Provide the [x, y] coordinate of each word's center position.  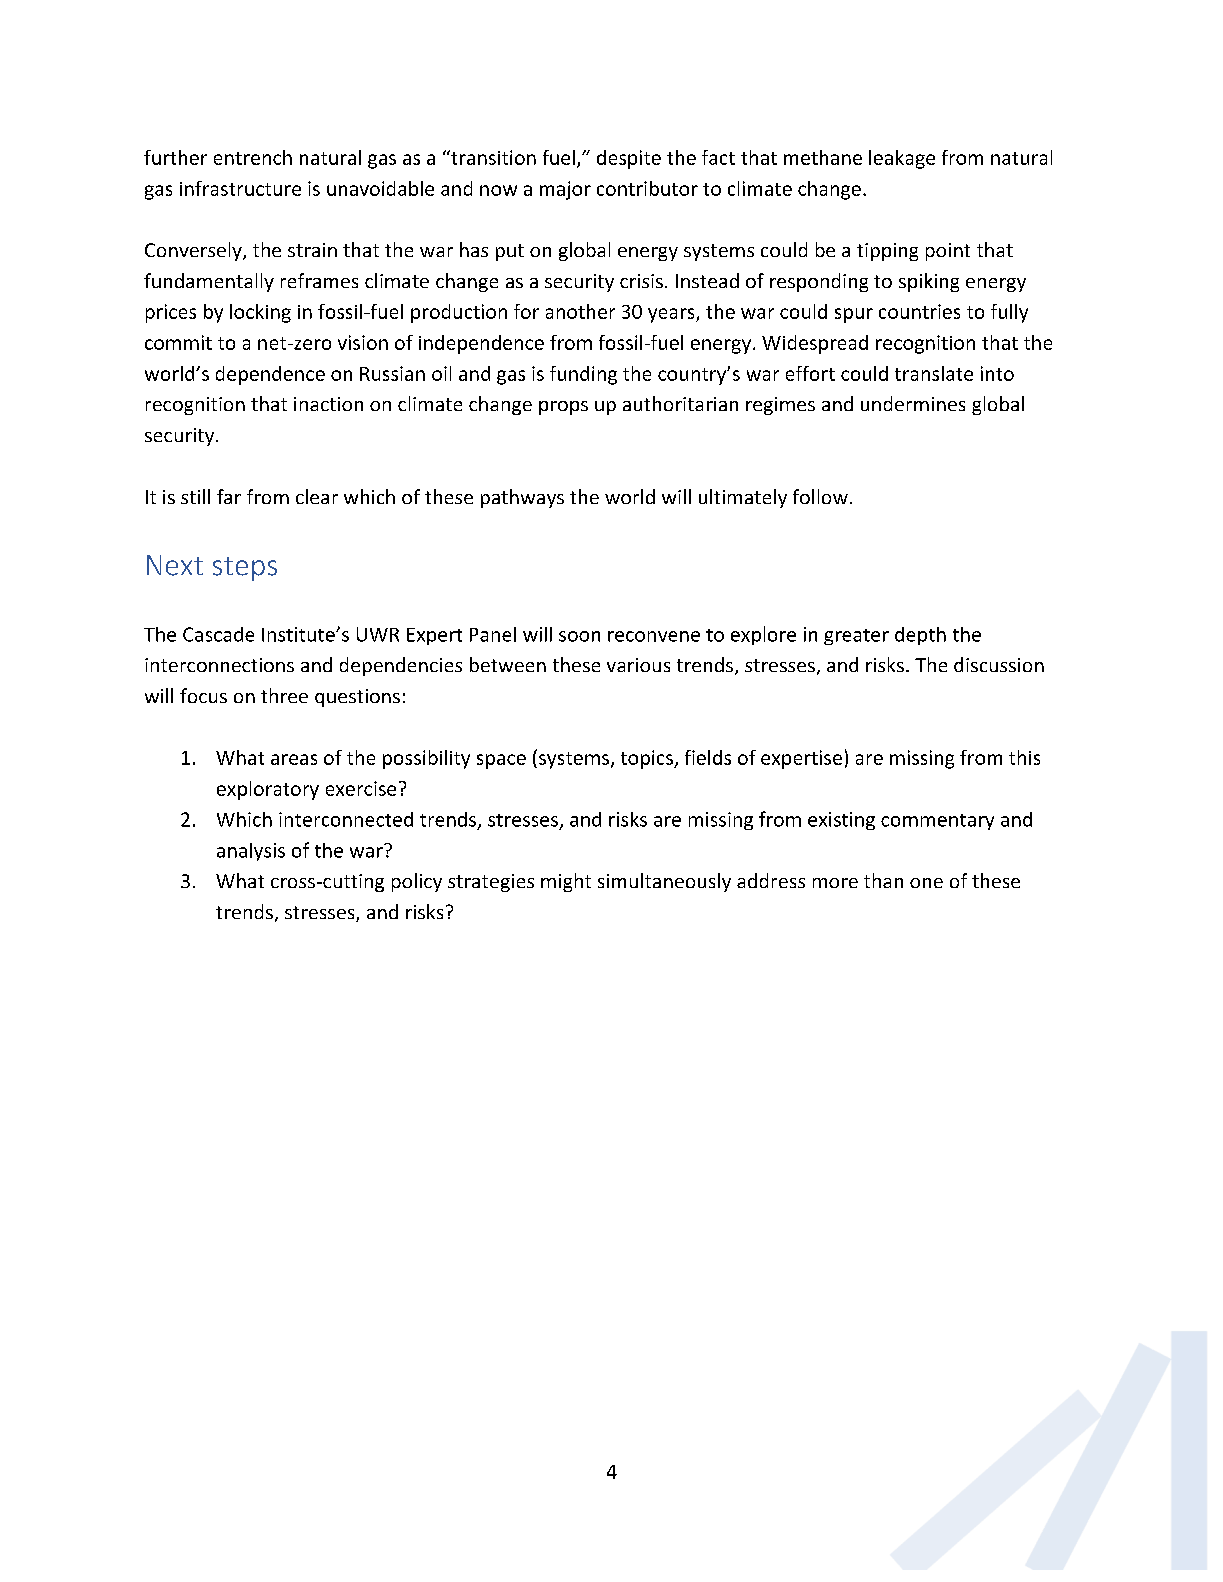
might [566, 882]
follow [820, 496]
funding [583, 375]
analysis [251, 852]
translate [934, 373]
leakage [902, 159]
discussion [999, 664]
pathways [522, 498]
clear [317, 496]
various [638, 665]
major [565, 190]
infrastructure [240, 188]
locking [260, 313]
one [926, 883]
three [284, 695]
